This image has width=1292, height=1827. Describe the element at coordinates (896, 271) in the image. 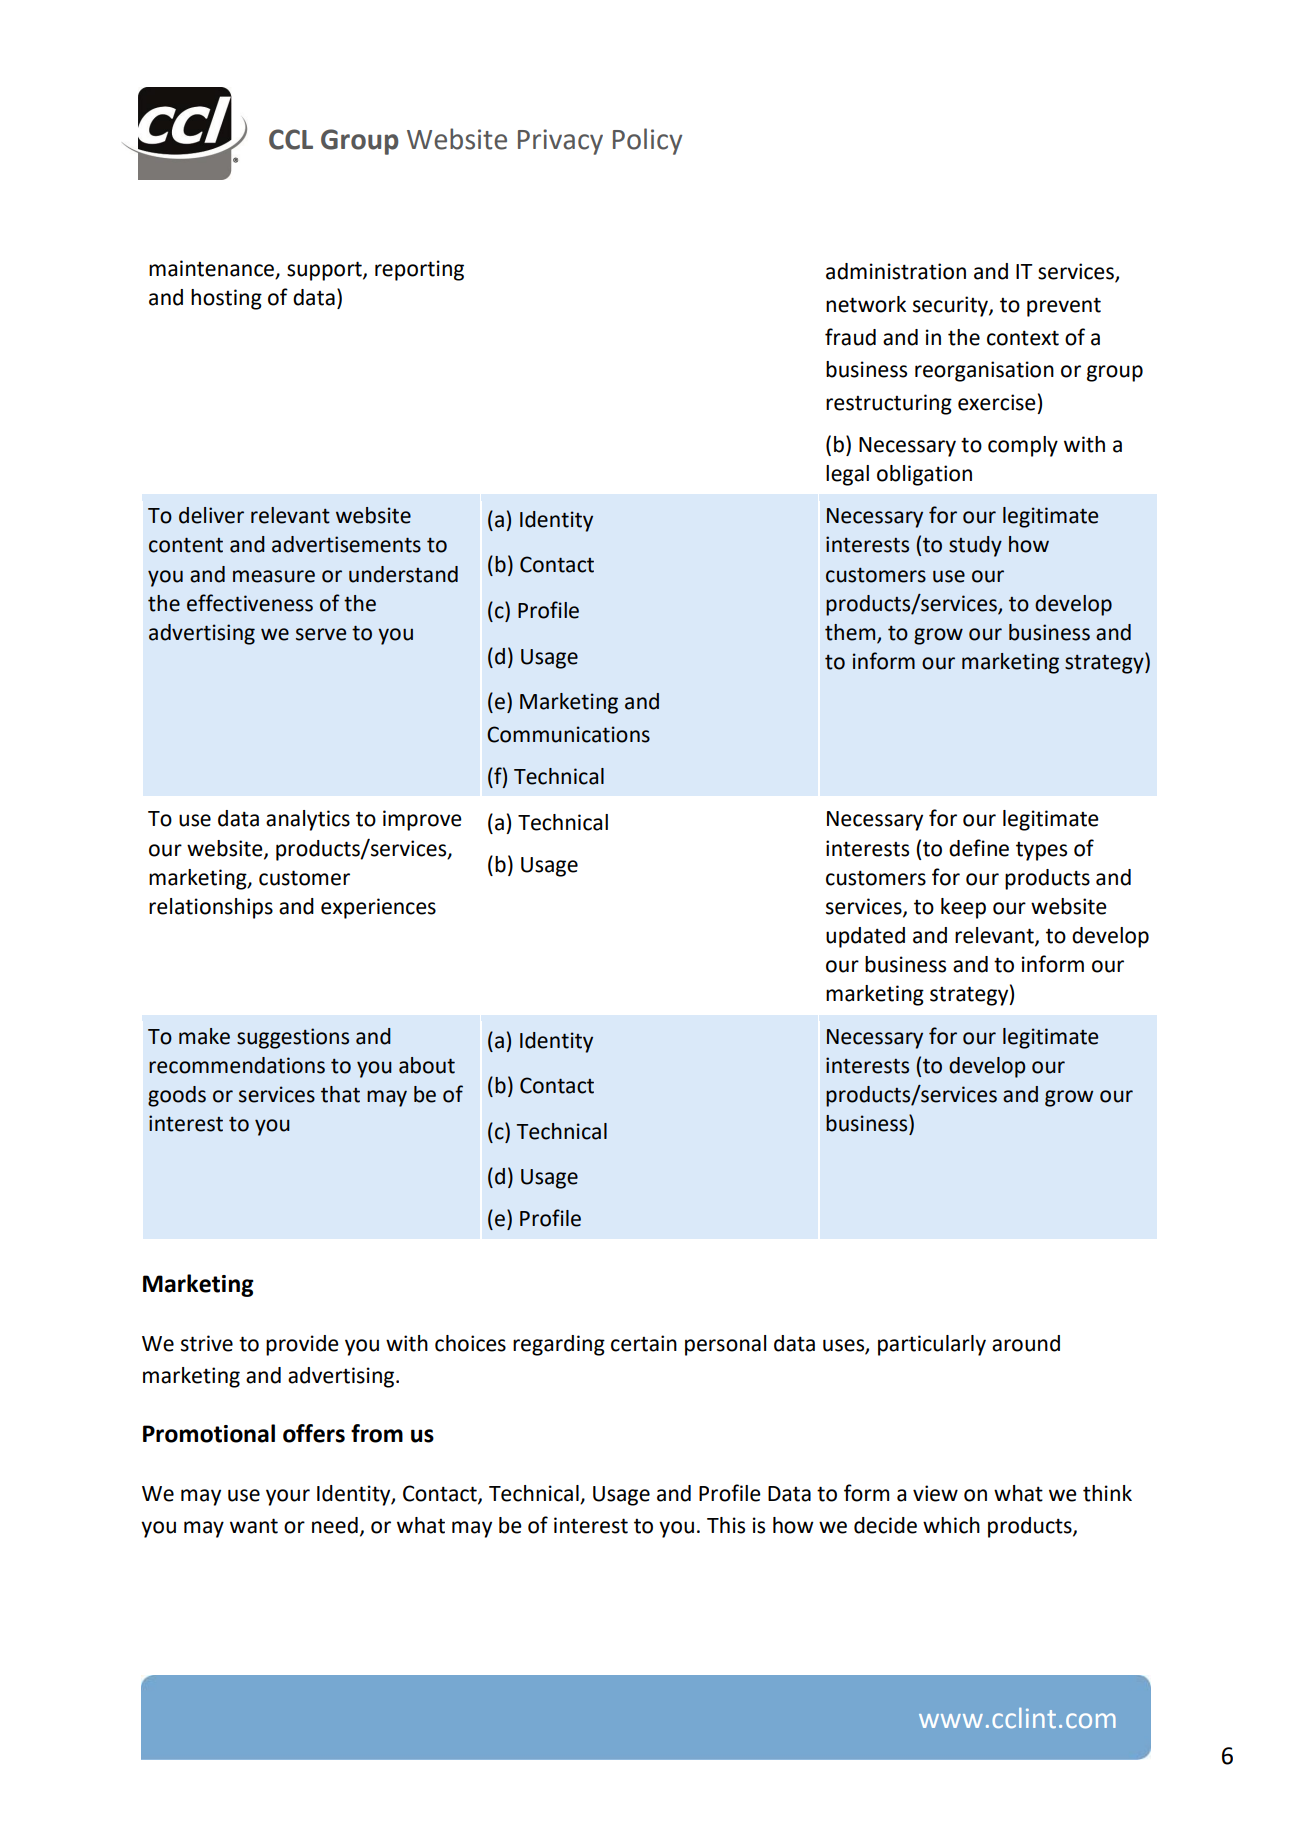

I see `administration` at that location.
